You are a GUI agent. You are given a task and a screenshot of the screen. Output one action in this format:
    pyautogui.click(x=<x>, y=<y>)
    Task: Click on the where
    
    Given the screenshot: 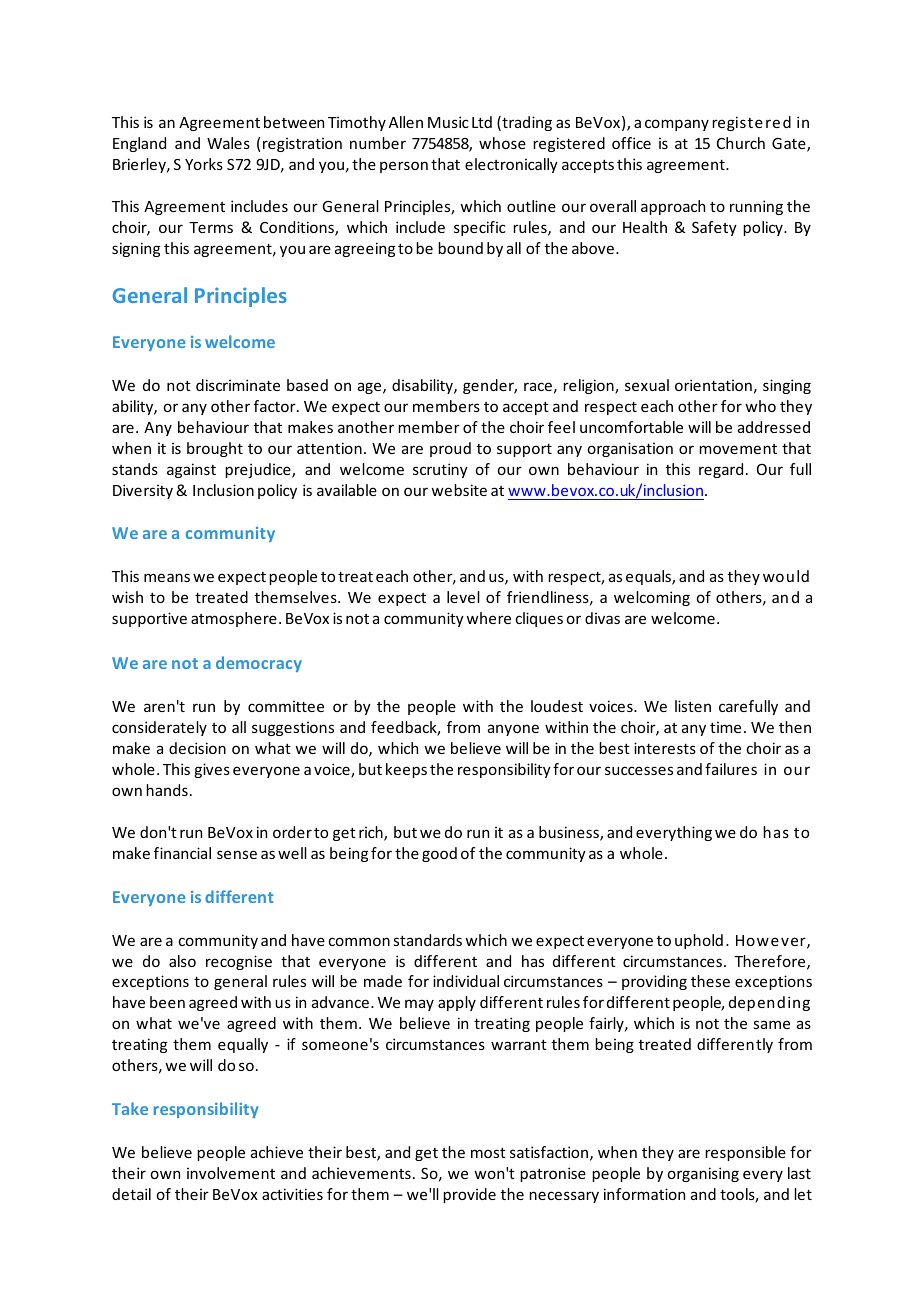 What is the action you would take?
    pyautogui.click(x=488, y=618)
